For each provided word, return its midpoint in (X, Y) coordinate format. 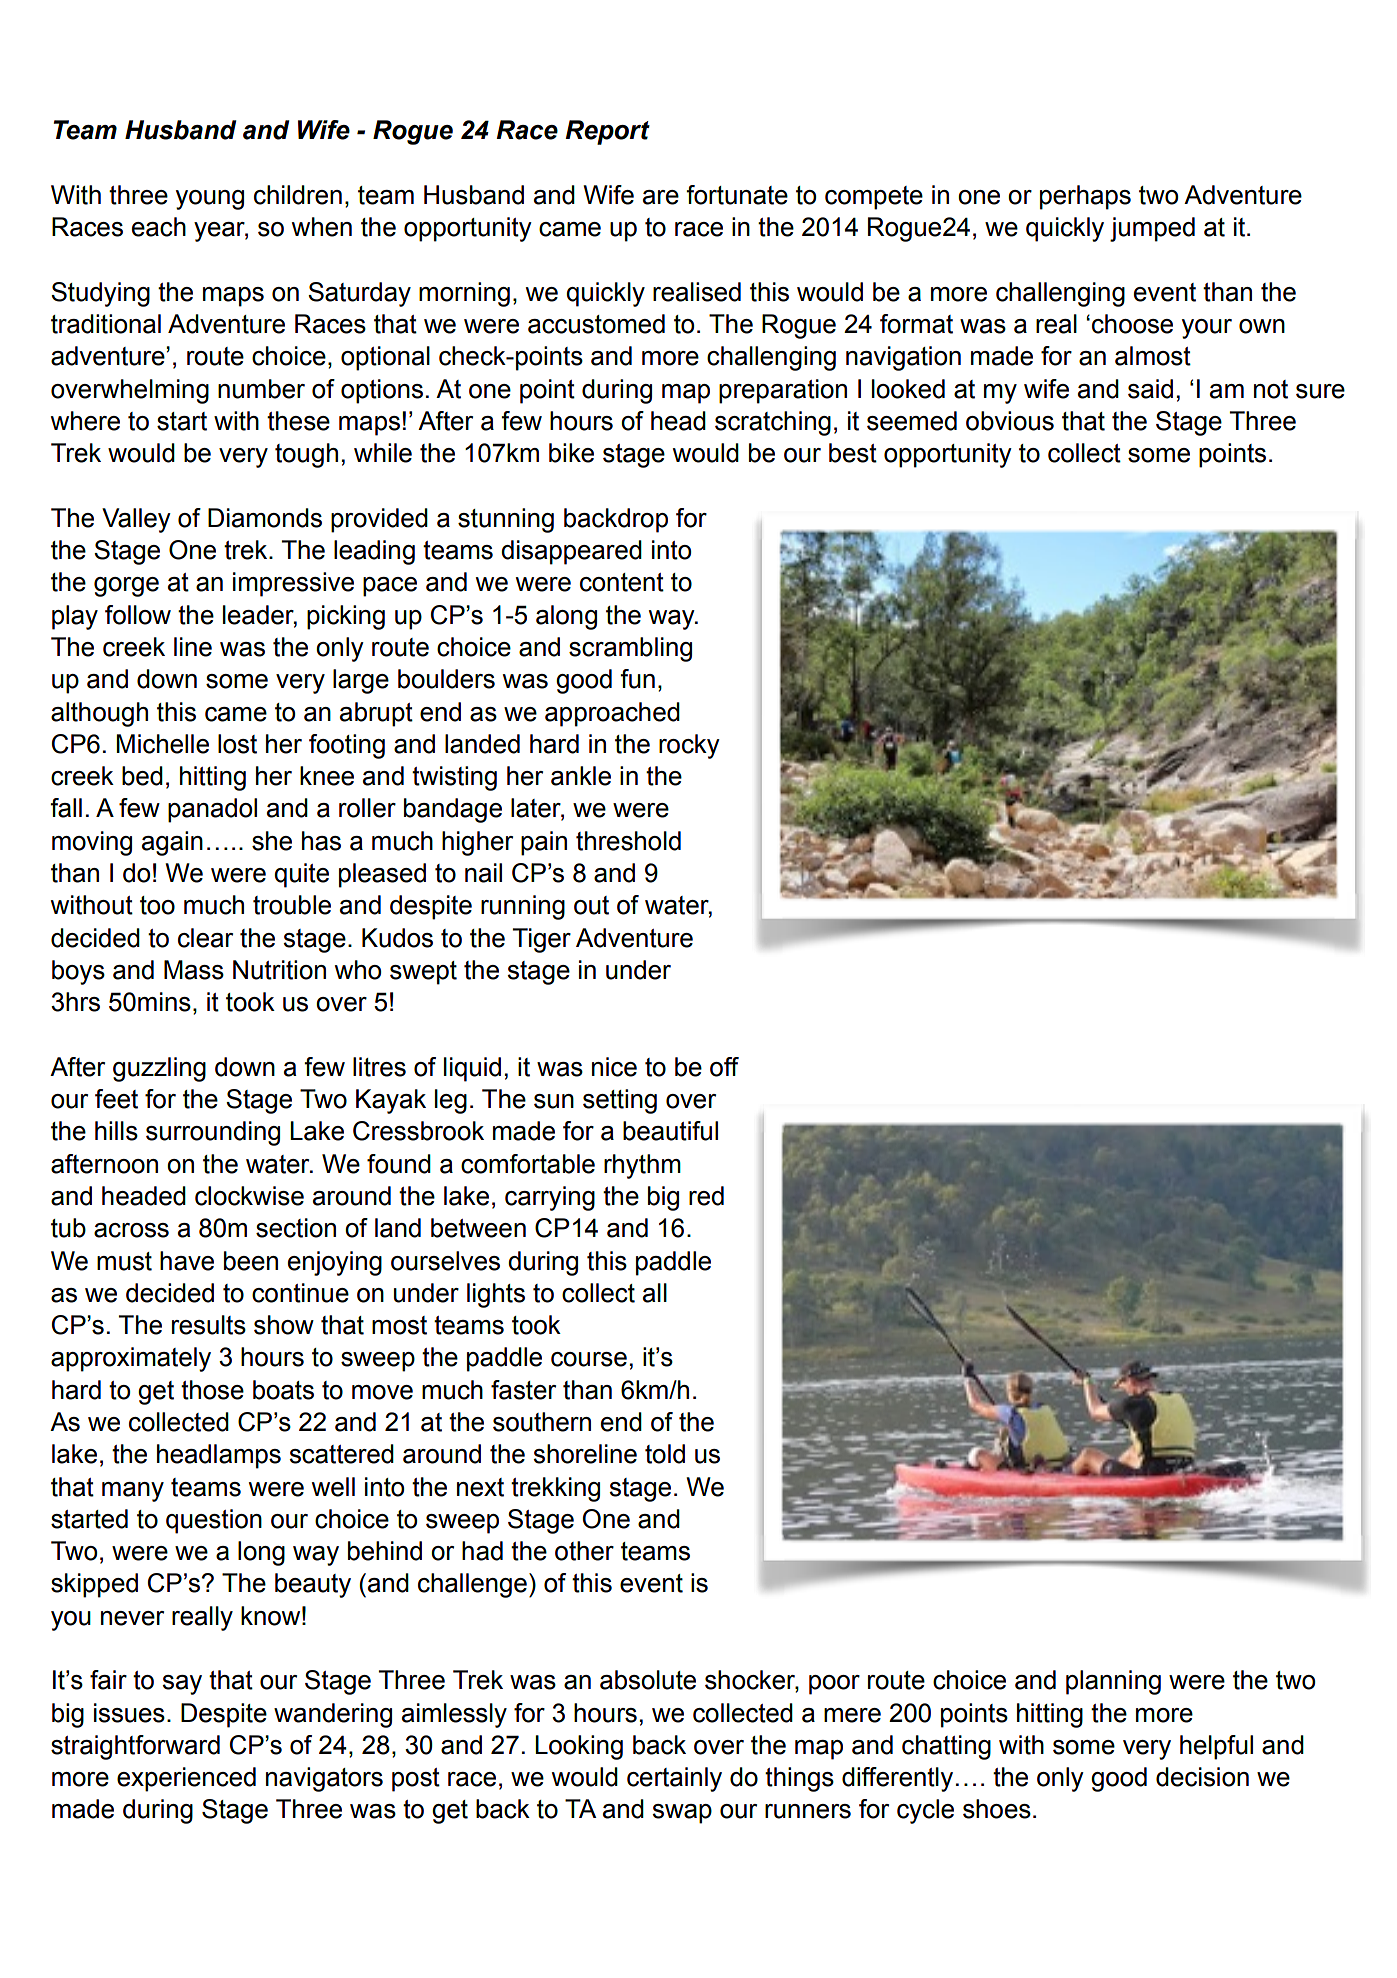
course (589, 1359)
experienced (186, 1779)
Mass (194, 970)
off (724, 1067)
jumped (1152, 229)
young (210, 200)
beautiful (670, 1131)
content (622, 582)
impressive (293, 584)
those (212, 1390)
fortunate (737, 195)
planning (1113, 1682)
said (1150, 389)
